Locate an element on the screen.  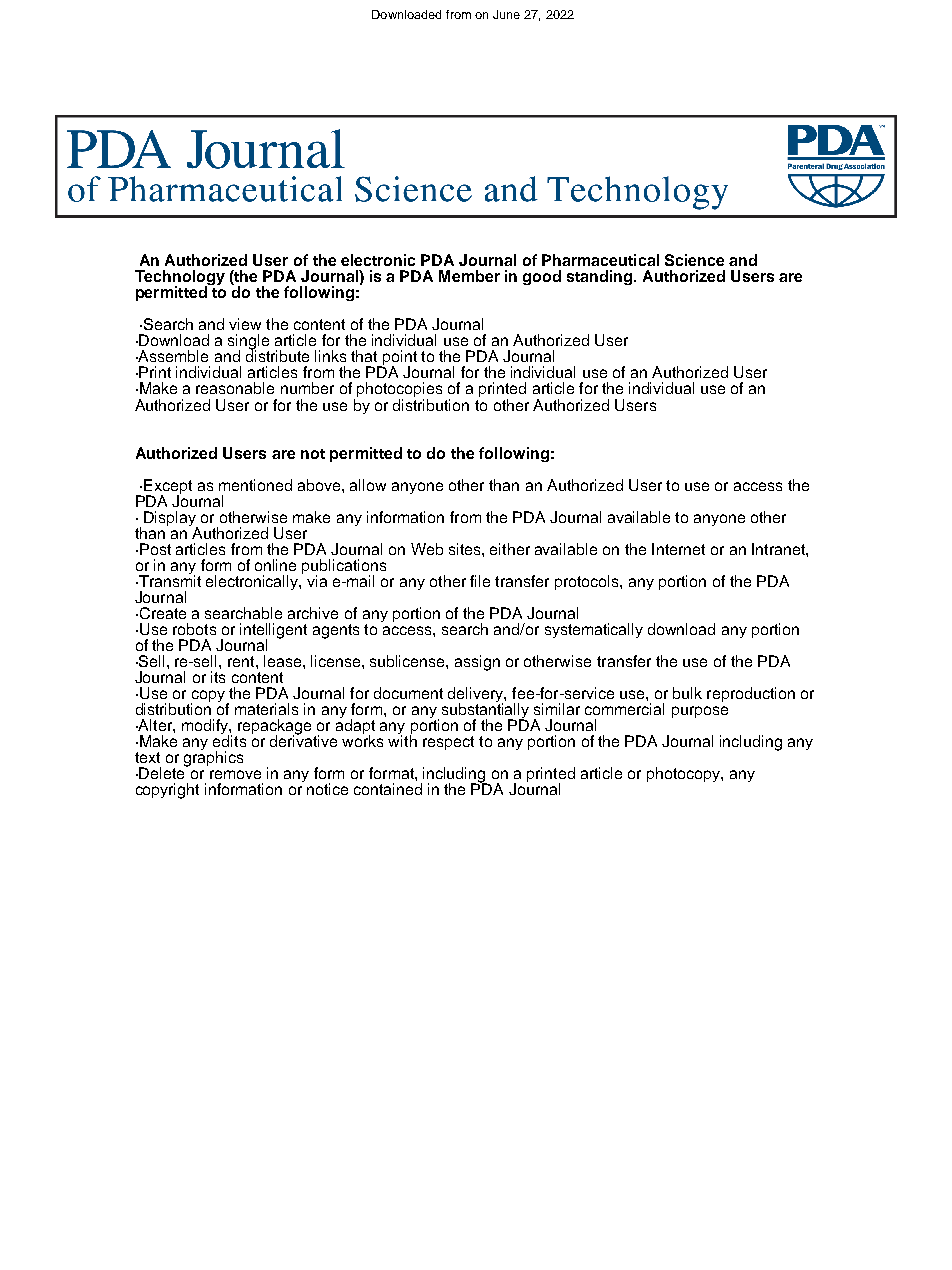
Display is located at coordinates (171, 520).
